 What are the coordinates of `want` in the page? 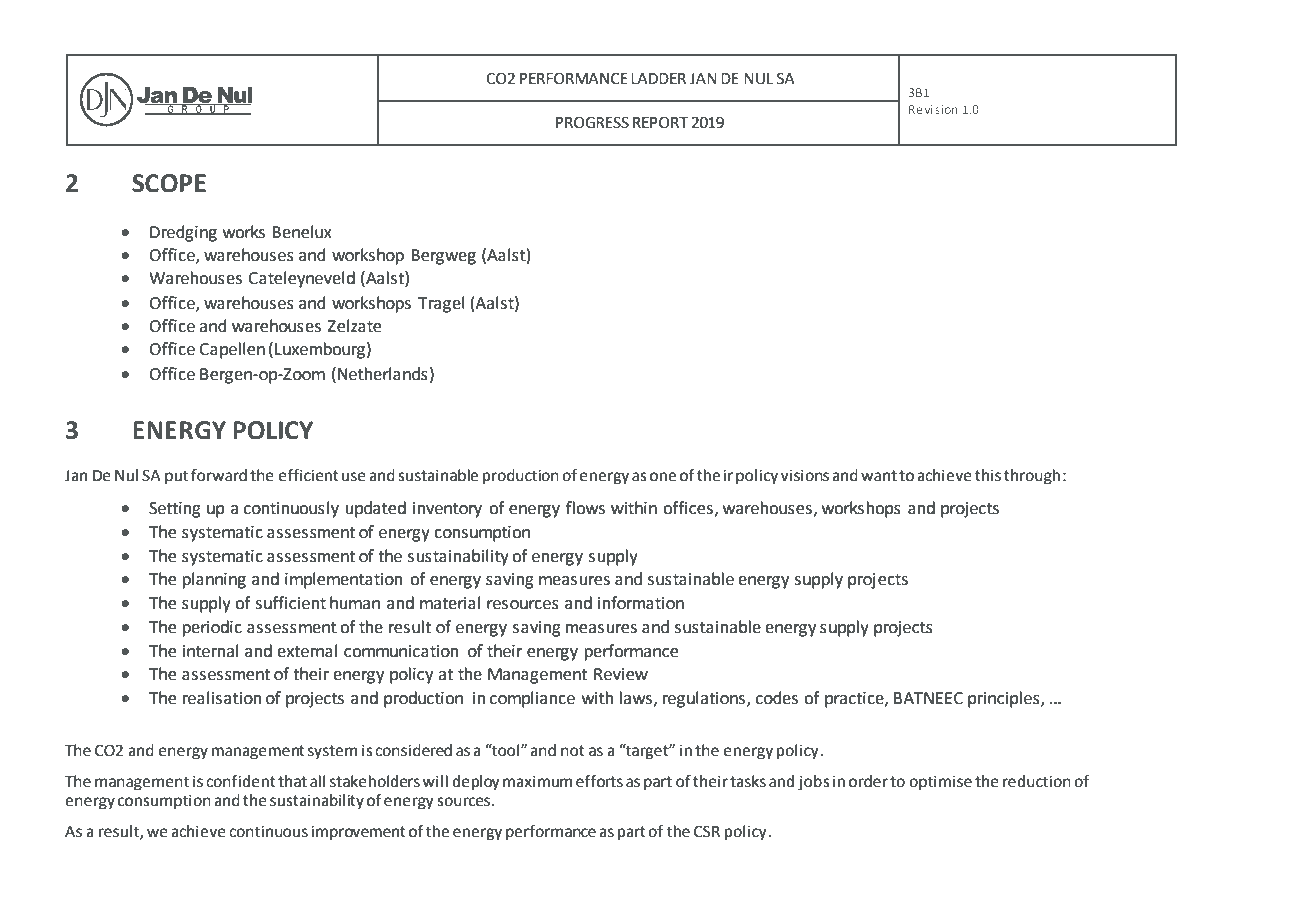 It's located at (879, 476).
